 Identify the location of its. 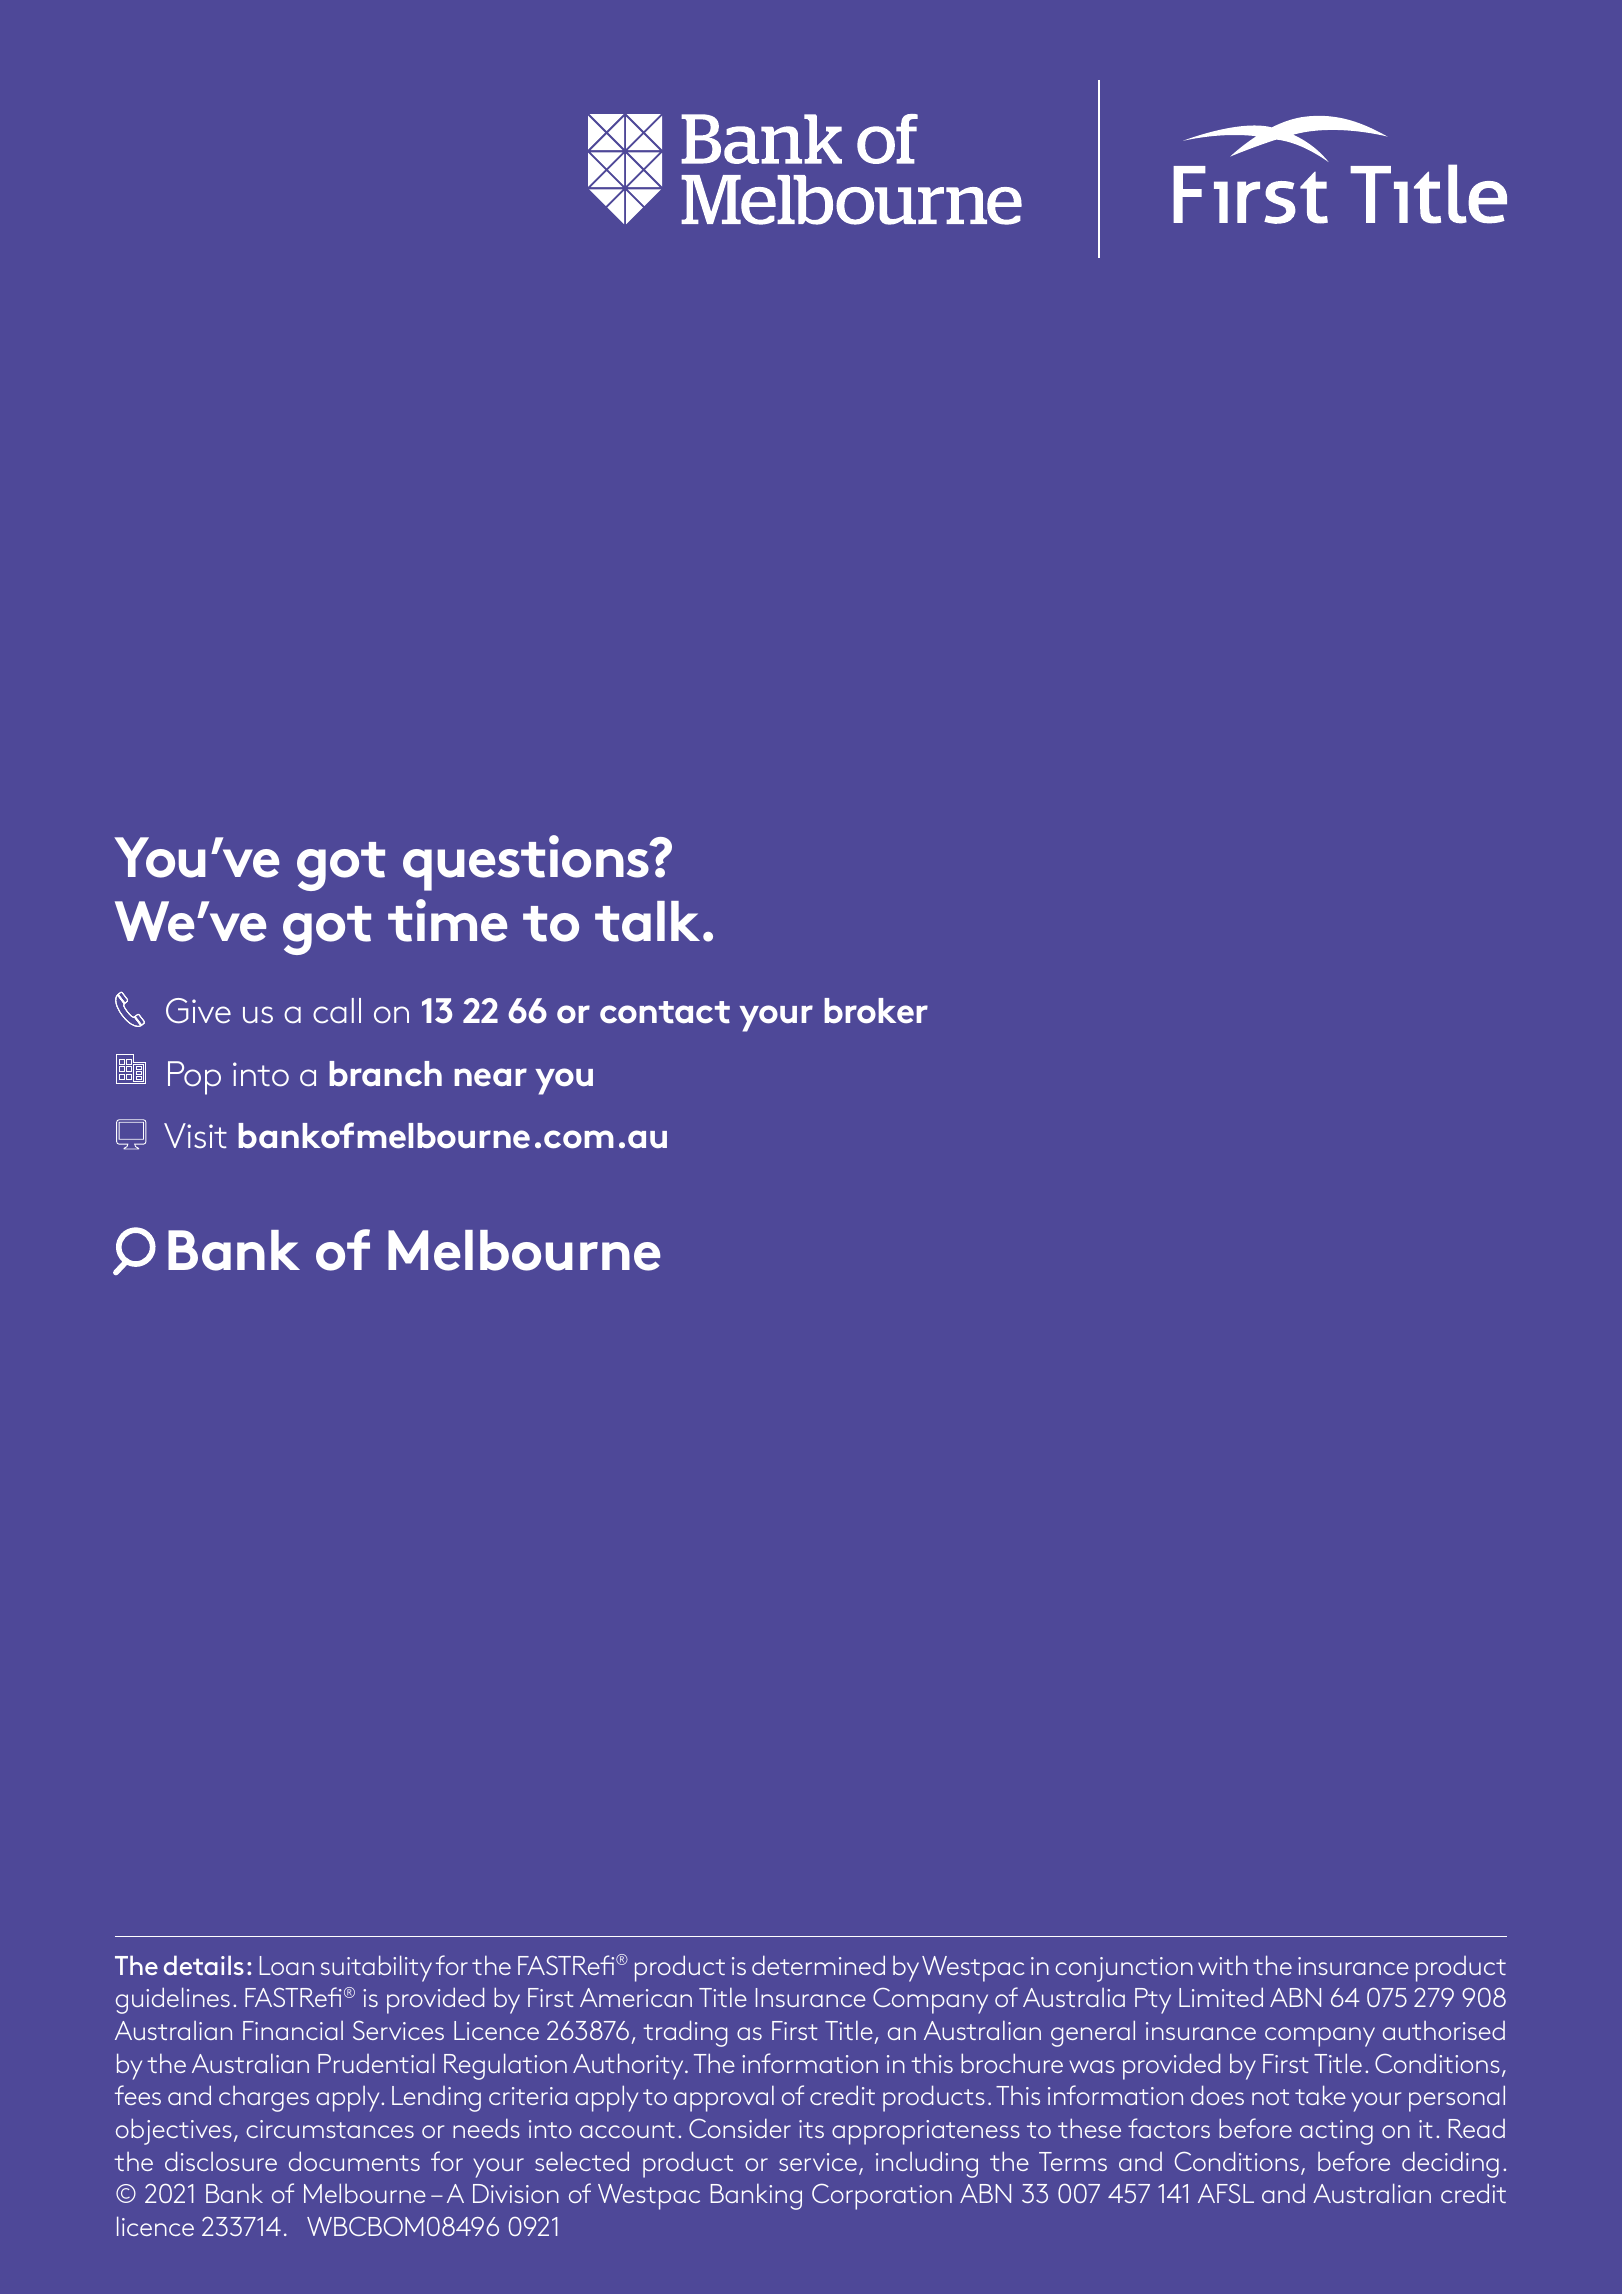
(811, 2129).
